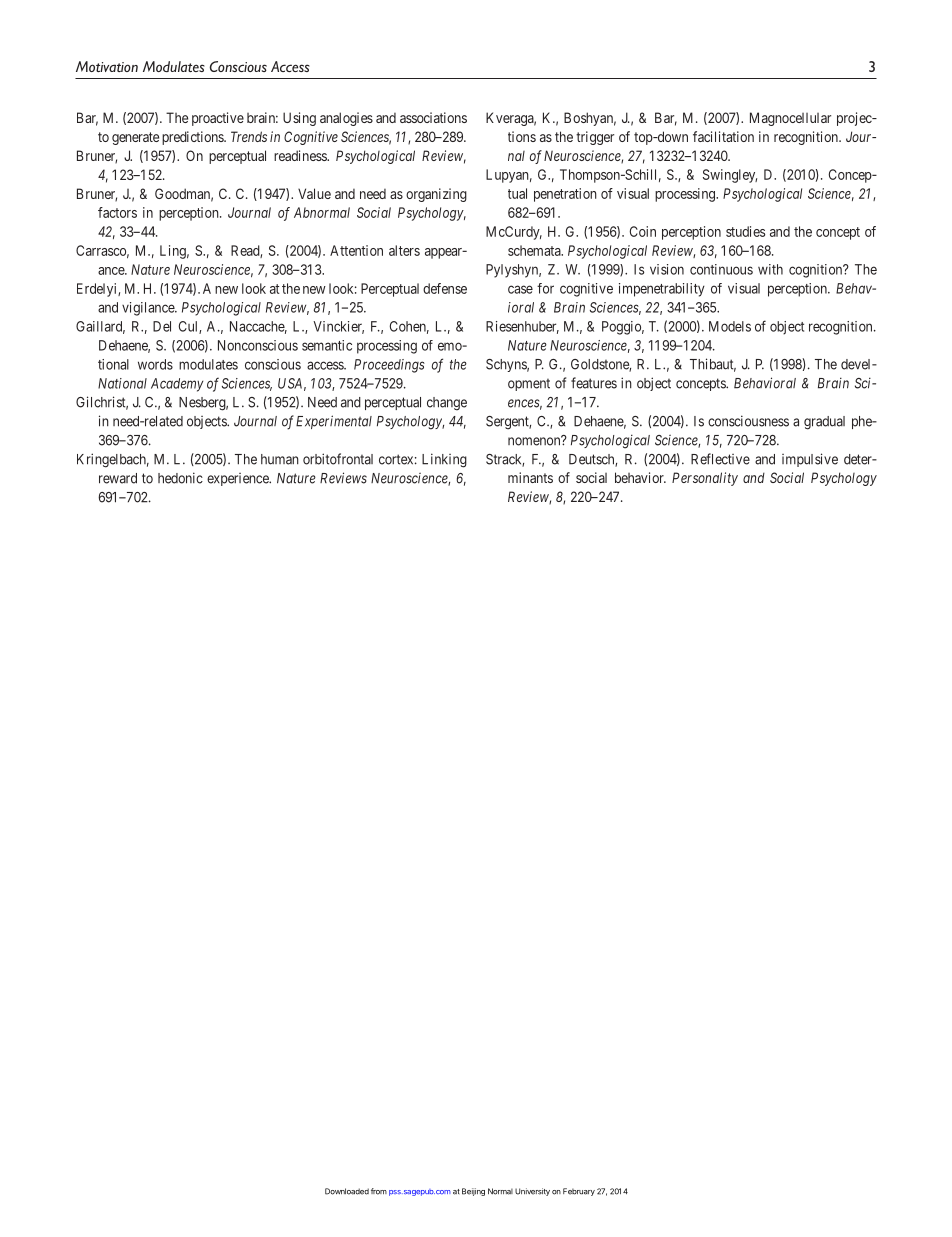 The height and width of the document is (1237, 952). What do you see at coordinates (218, 119) in the document?
I see `proactive` at bounding box center [218, 119].
